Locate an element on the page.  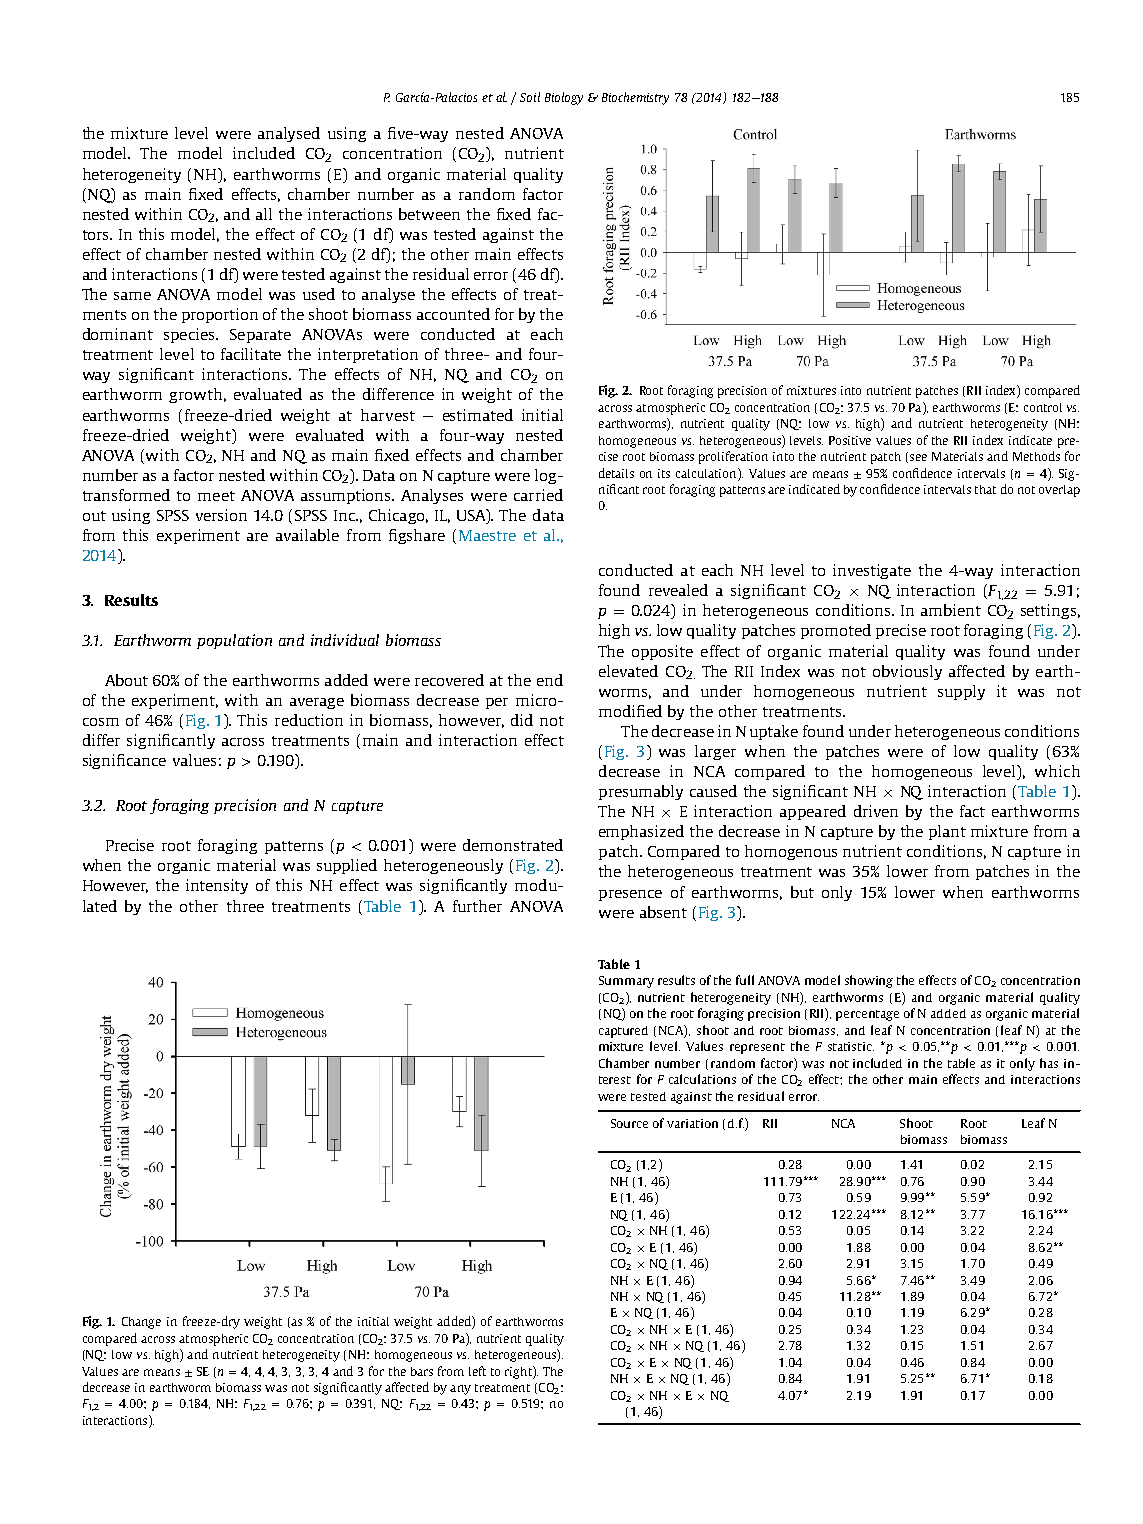
that is located at coordinates (985, 489).
